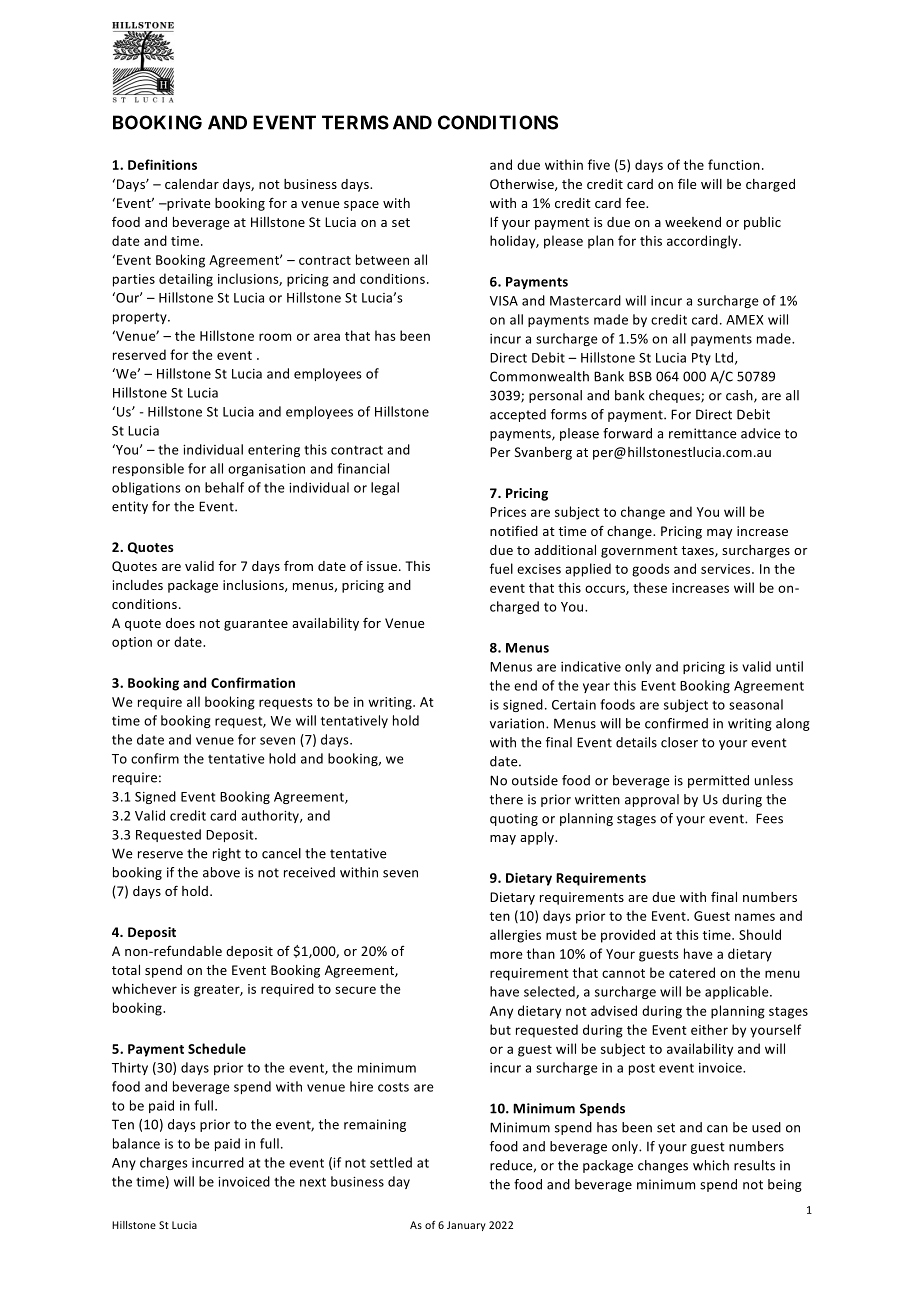 This screenshot has width=924, height=1308. I want to click on results, so click(754, 1165).
